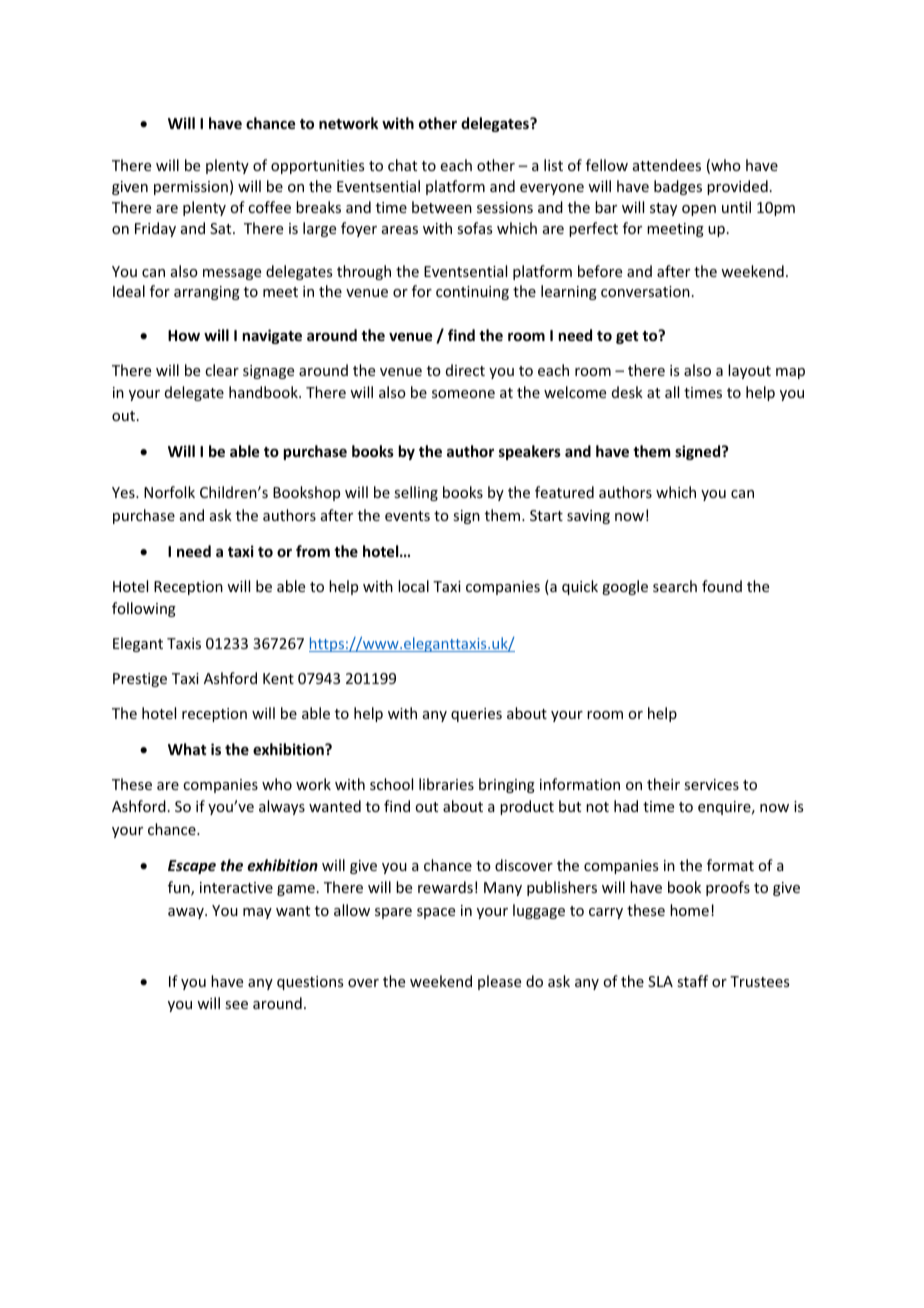  Describe the element at coordinates (413, 586) in the screenshot. I see `local` at that location.
